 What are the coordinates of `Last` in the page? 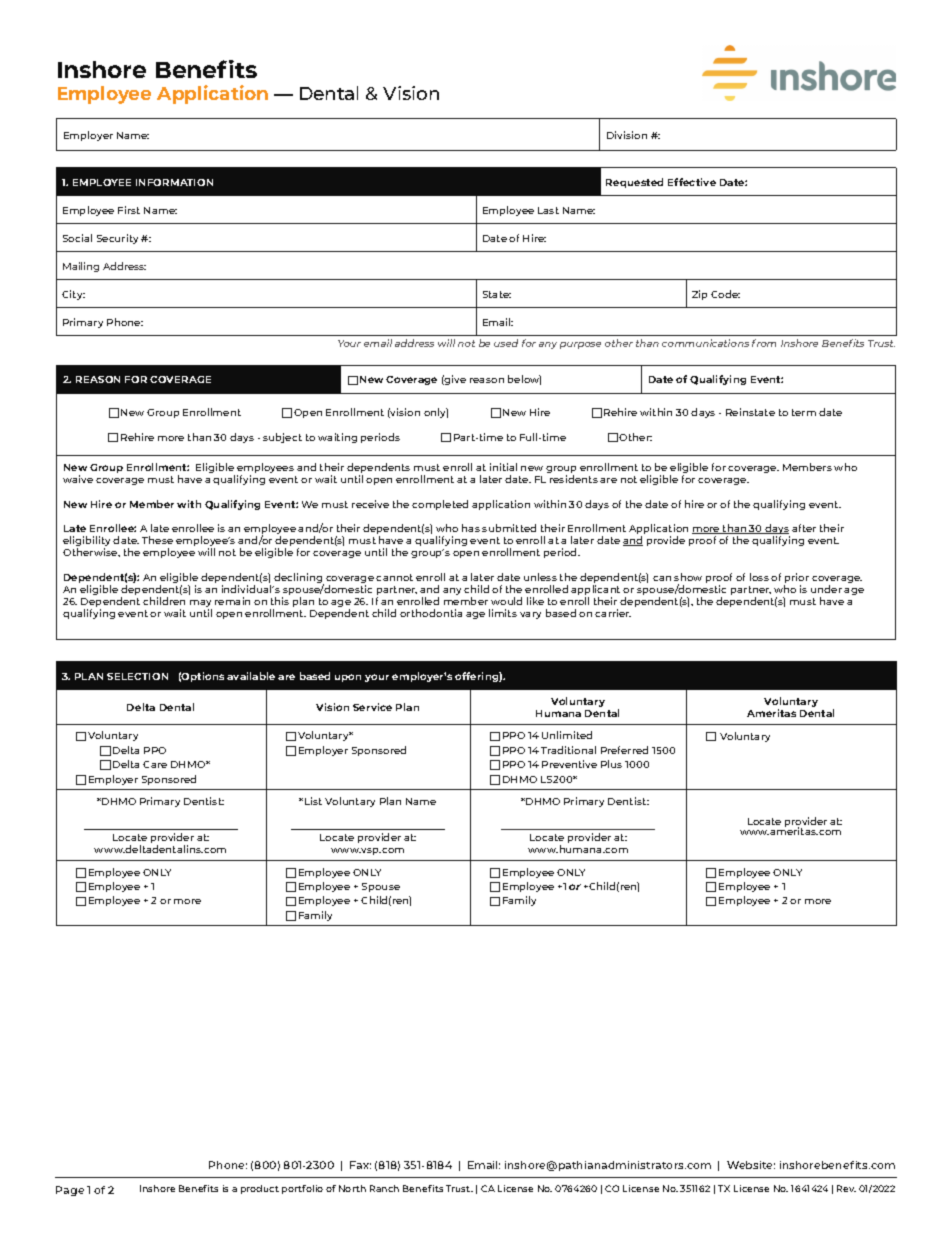 It's located at (548, 210).
